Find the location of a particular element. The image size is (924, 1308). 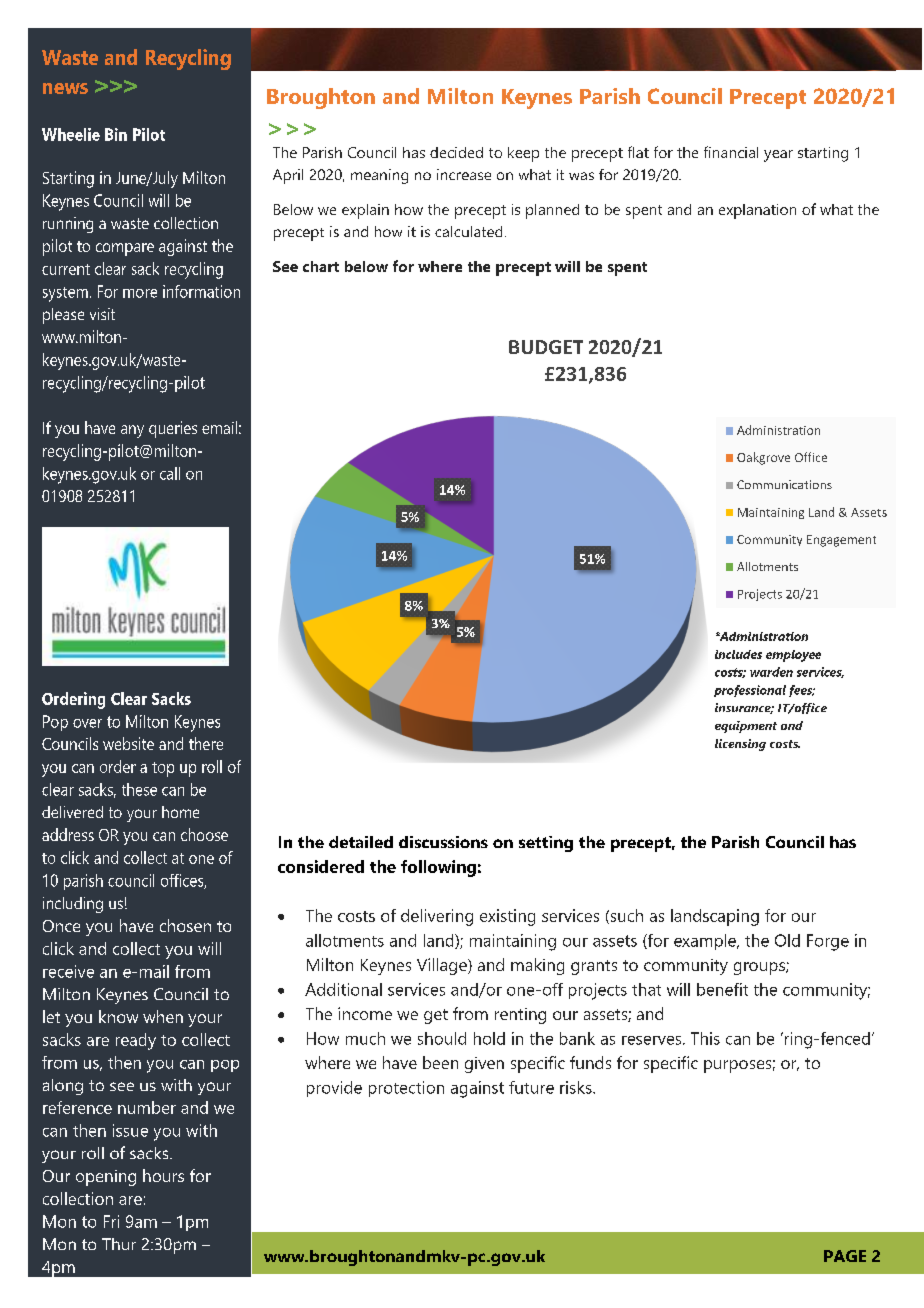

chosen is located at coordinates (185, 925).
